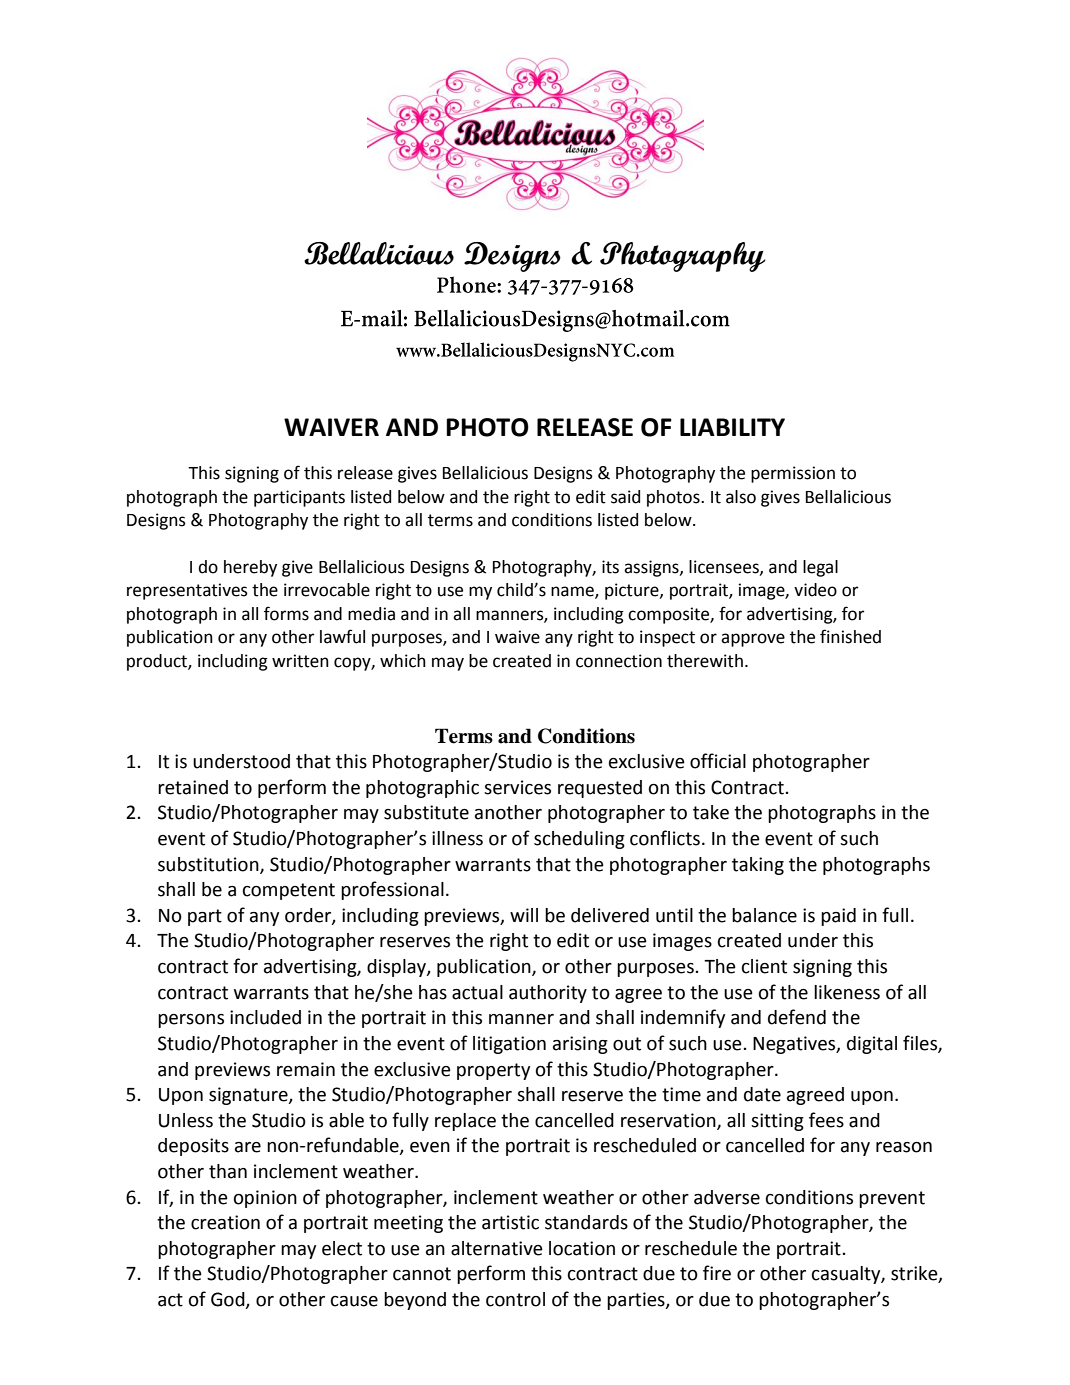 The height and width of the screenshot is (1385, 1070). I want to click on permission, so click(793, 474).
